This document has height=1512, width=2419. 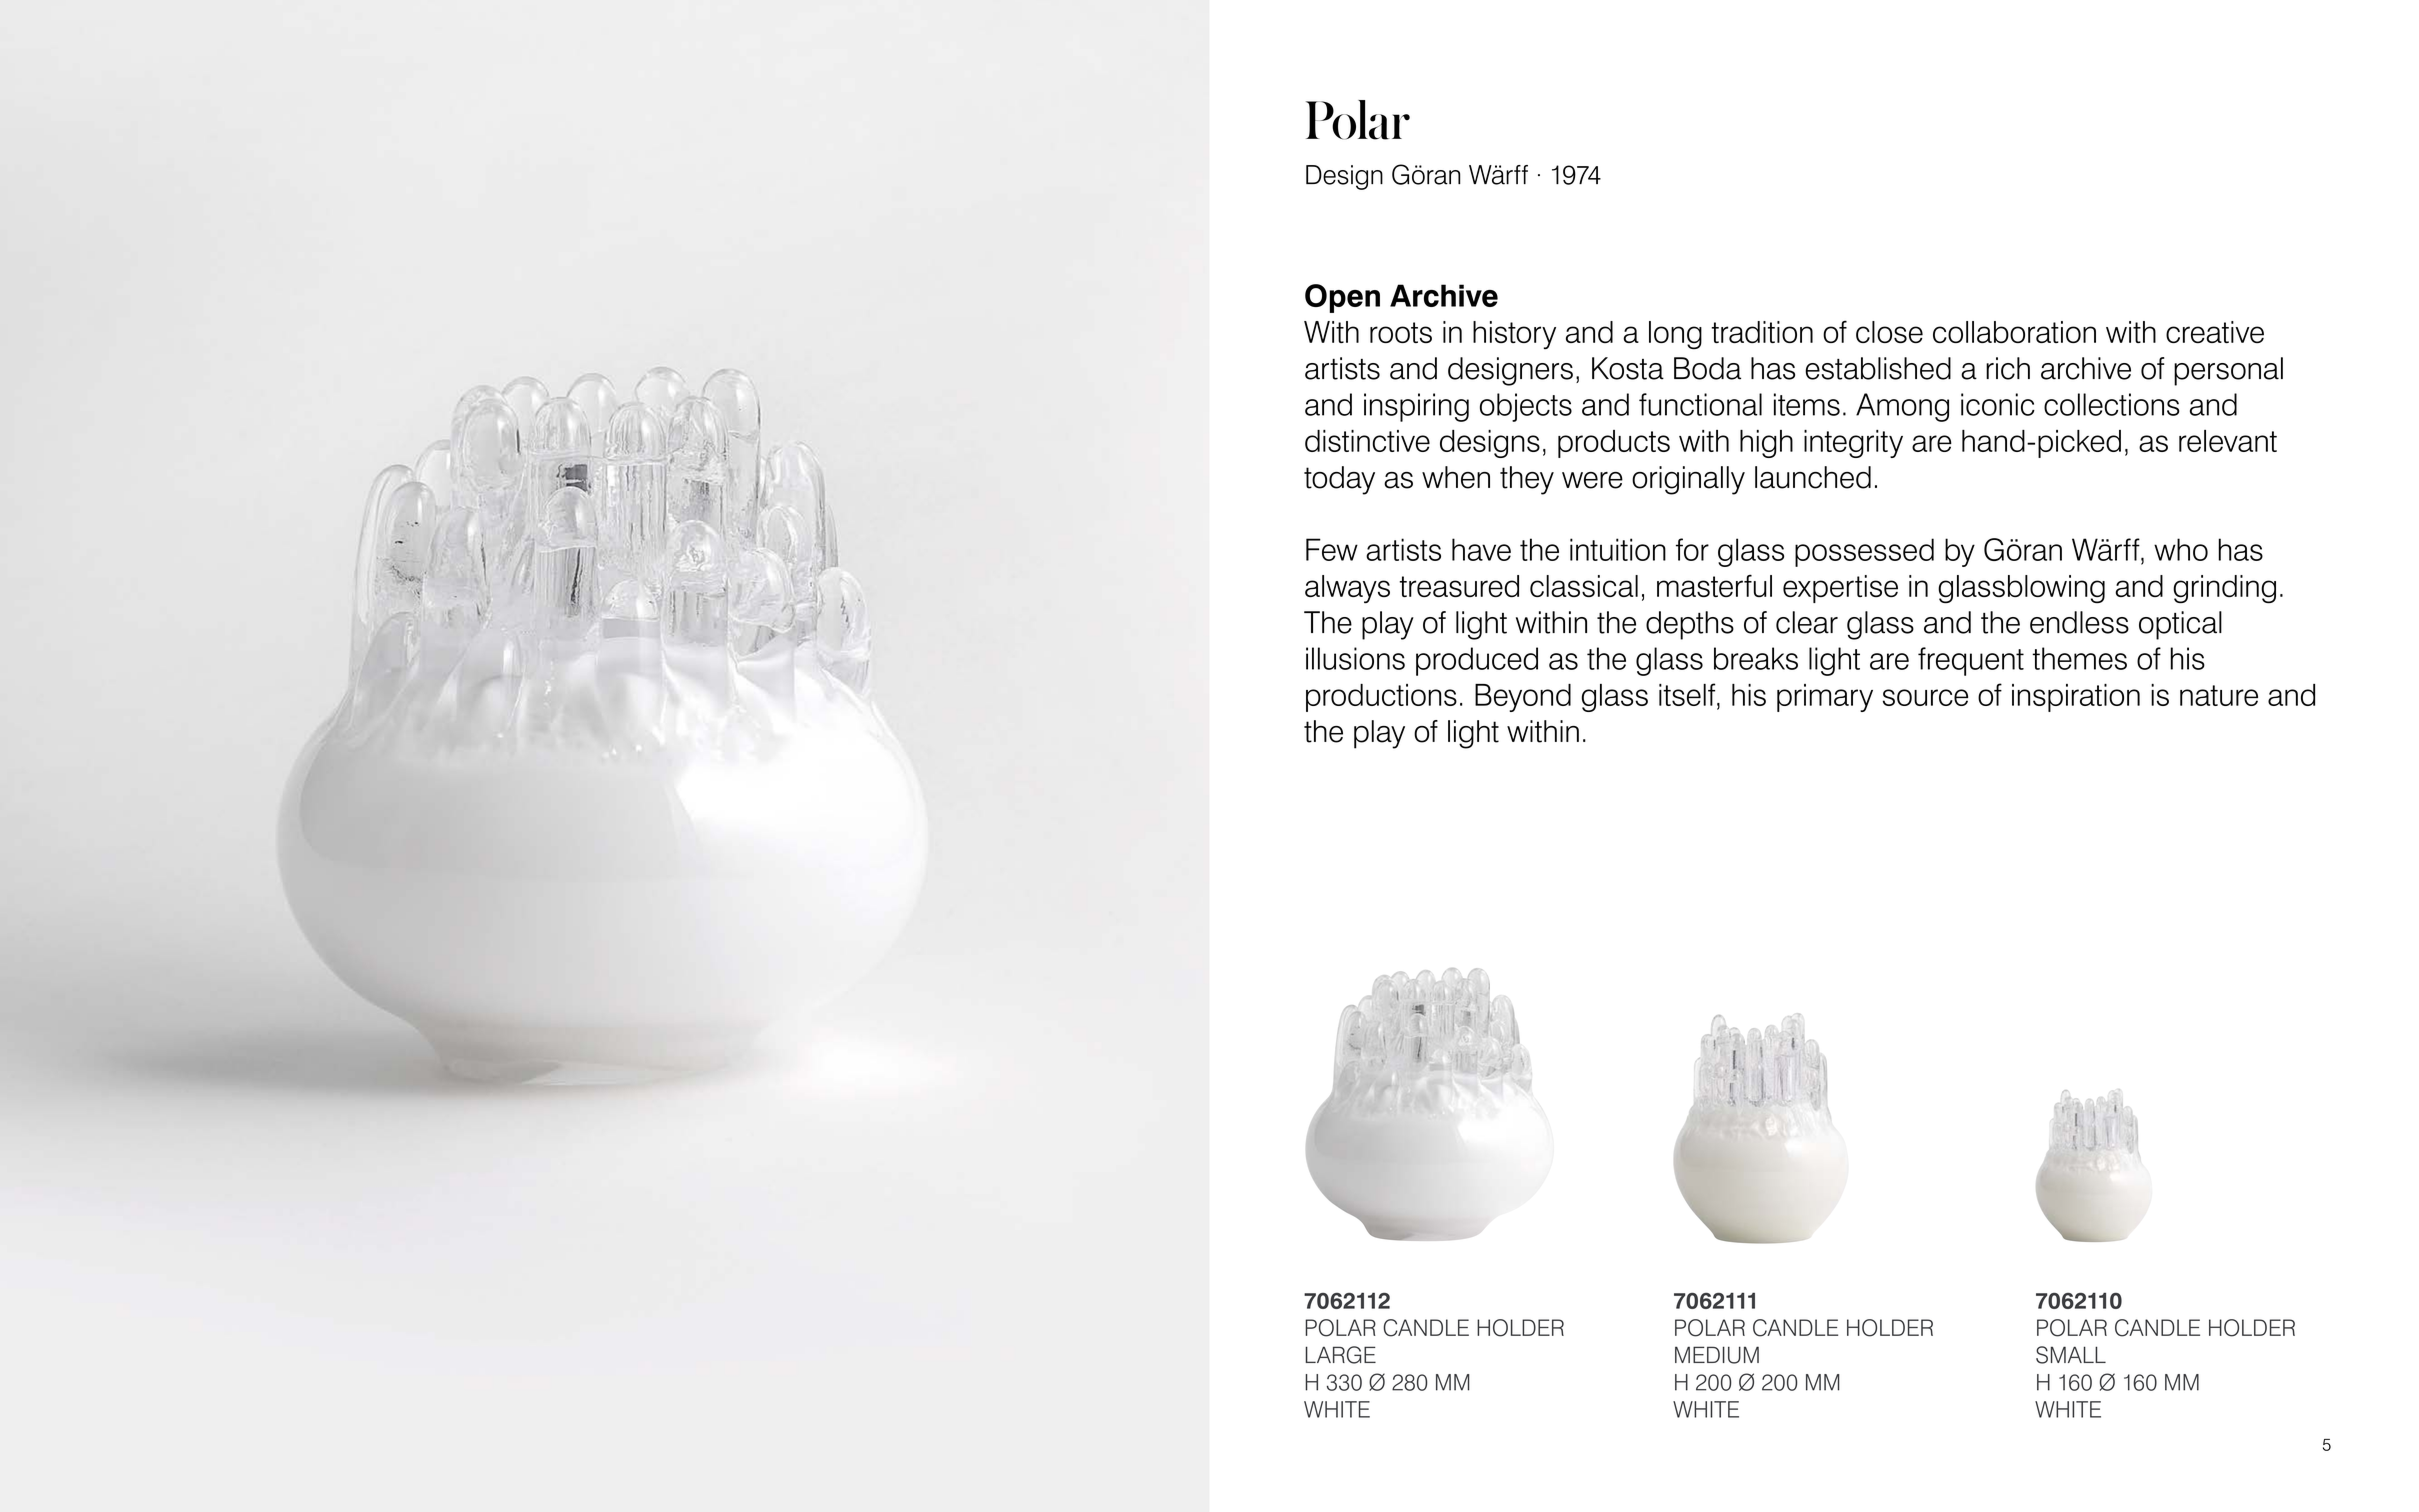 I want to click on produced, so click(x=1477, y=661).
